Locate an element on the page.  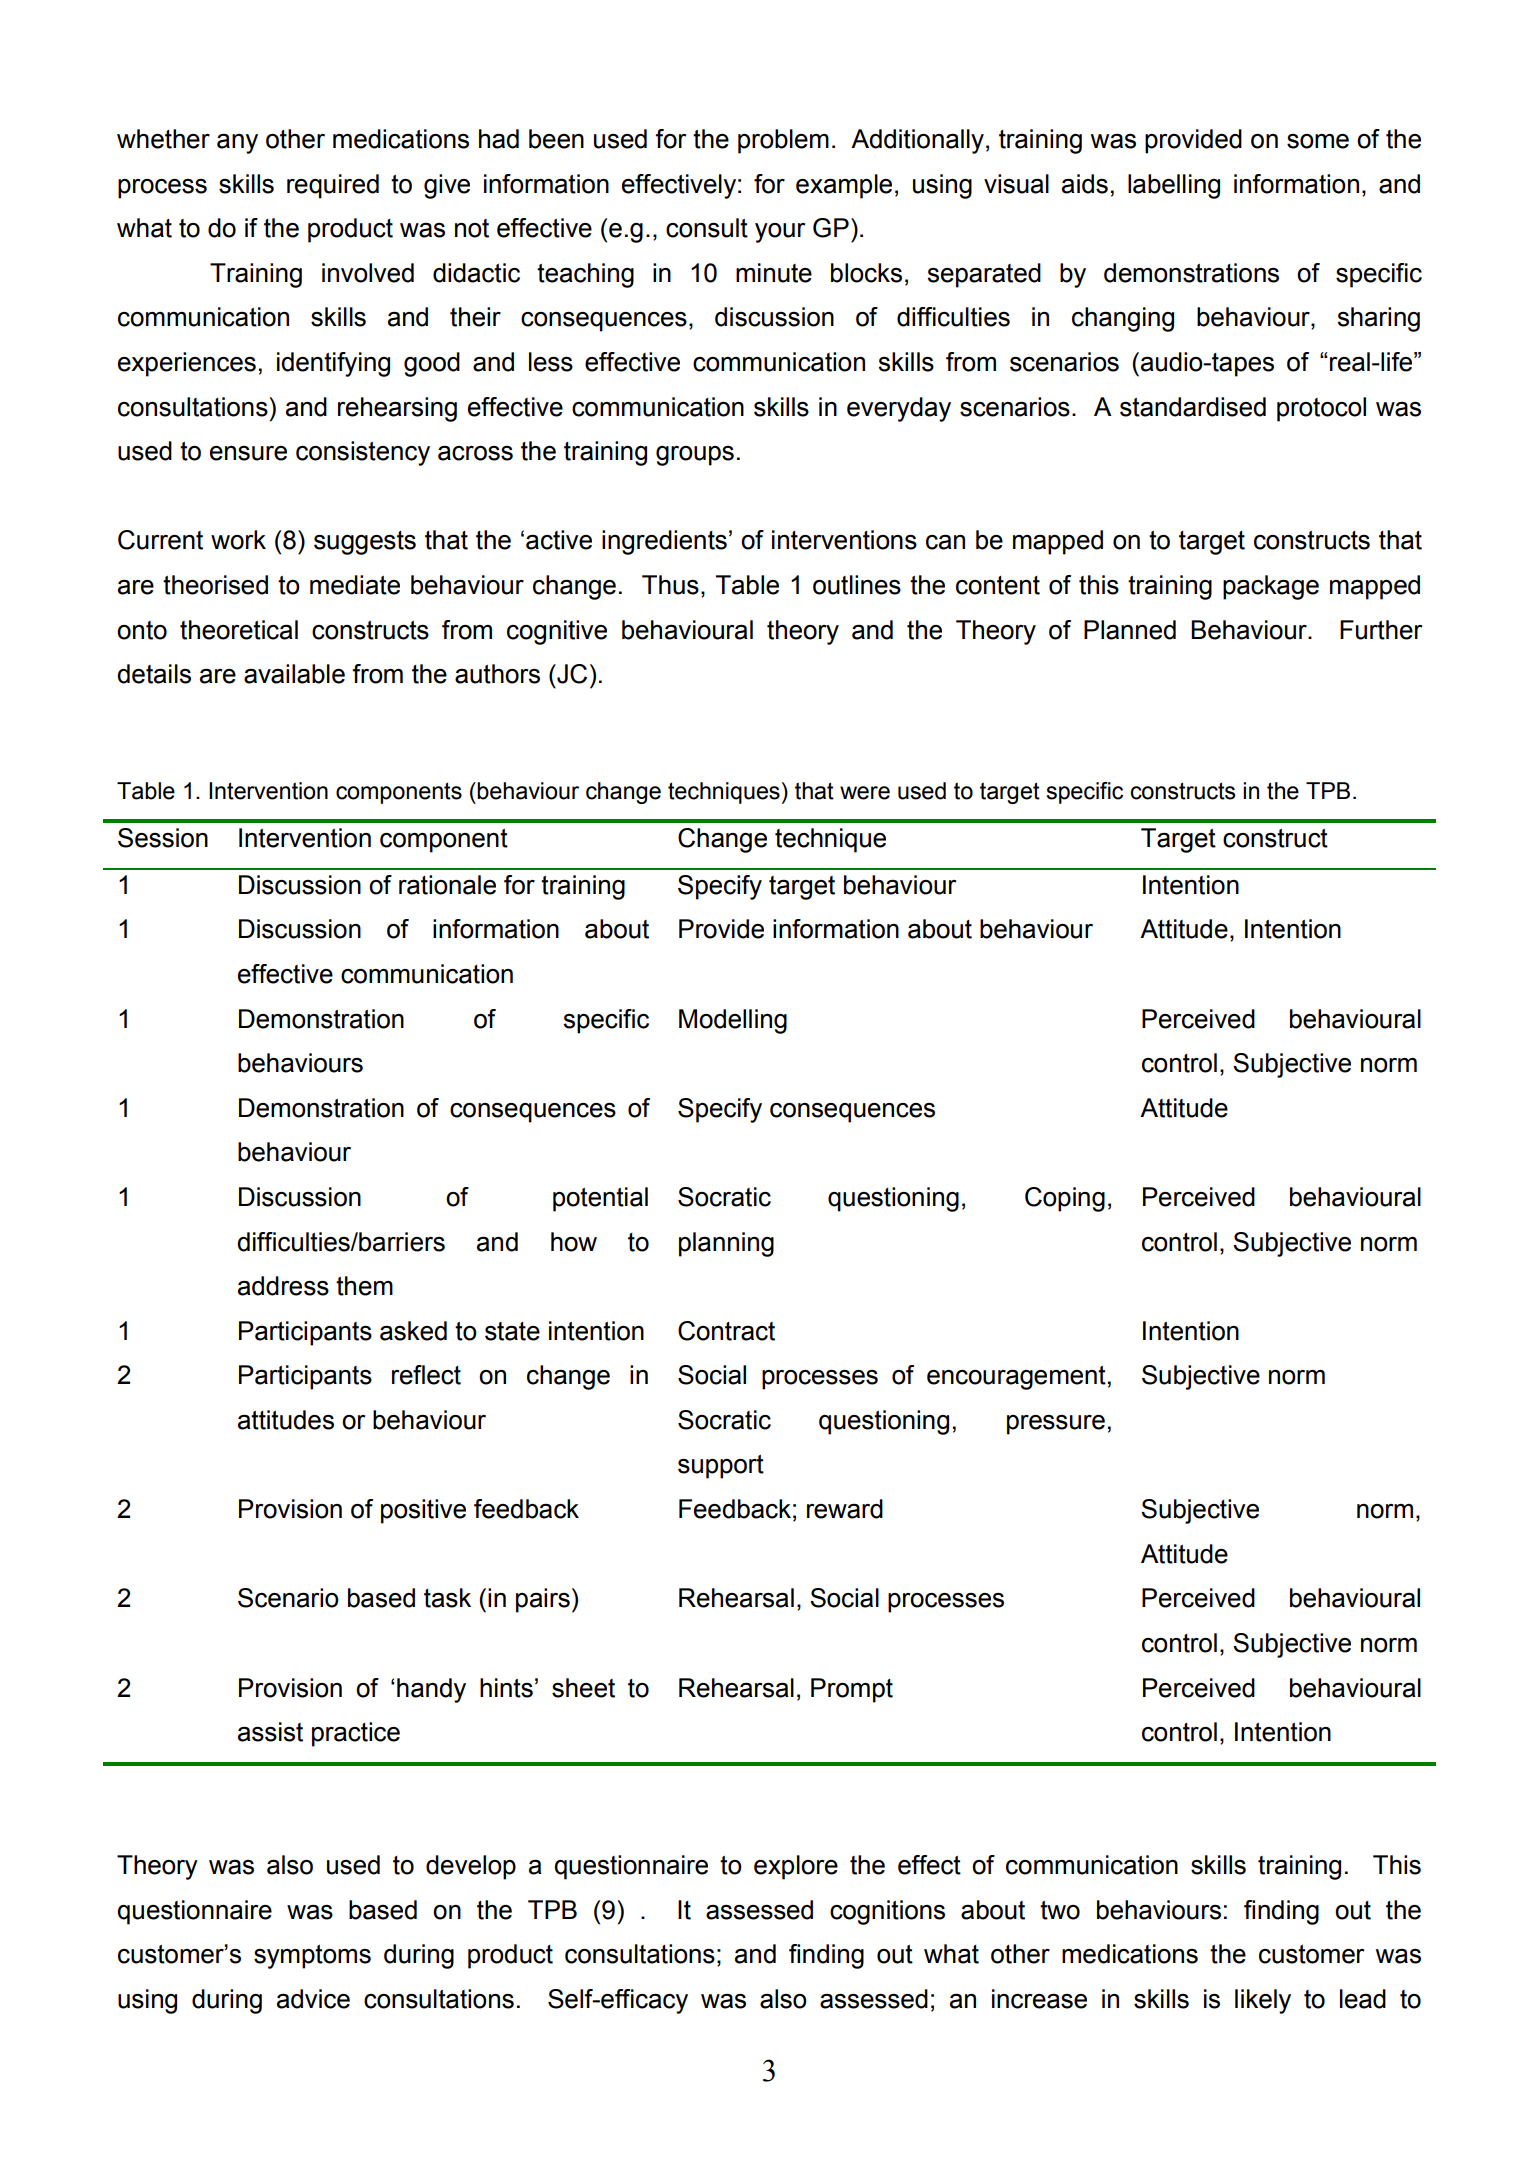
Coping is located at coordinates (1065, 1199).
